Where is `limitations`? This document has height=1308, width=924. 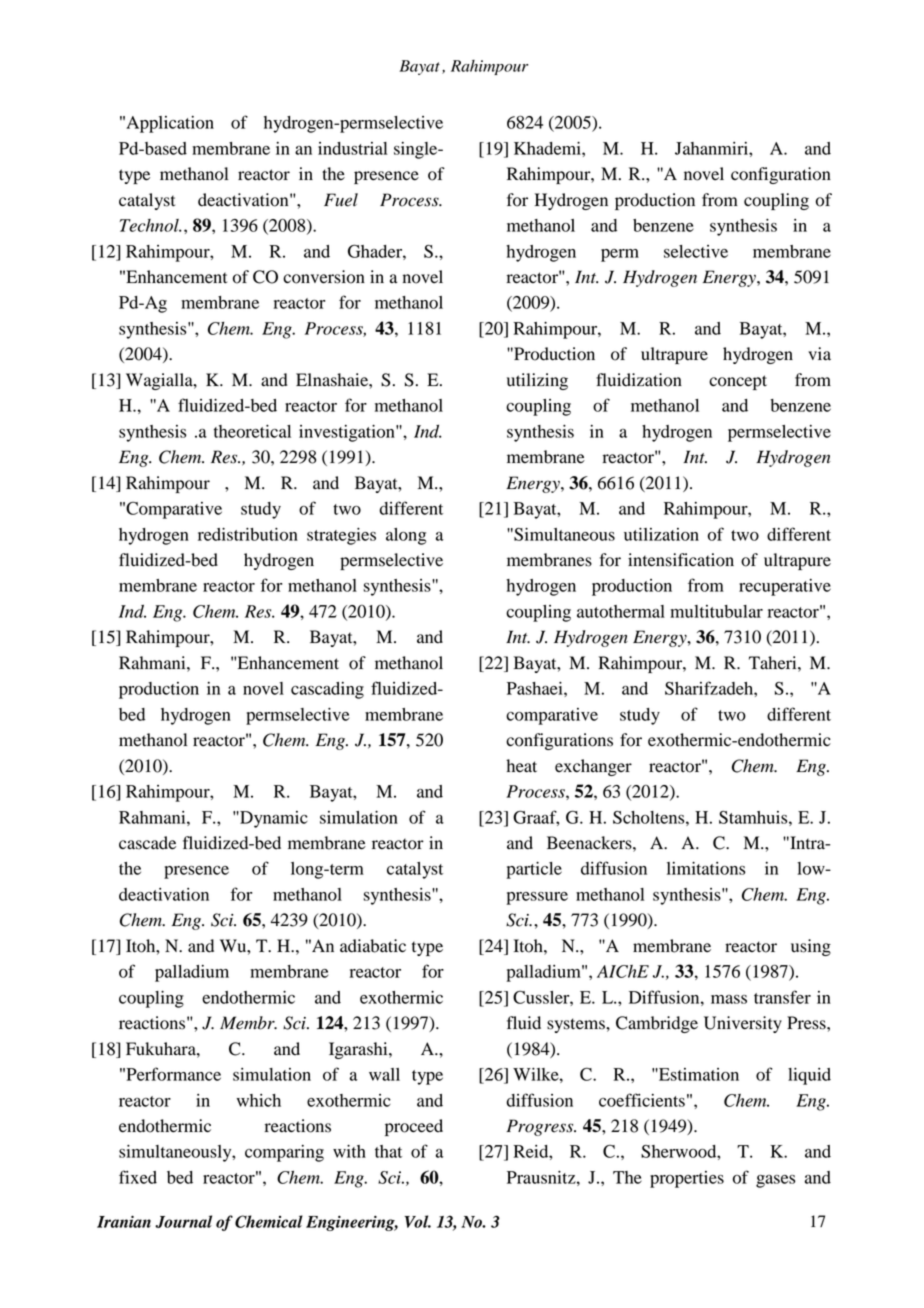
limitations is located at coordinates (706, 868).
